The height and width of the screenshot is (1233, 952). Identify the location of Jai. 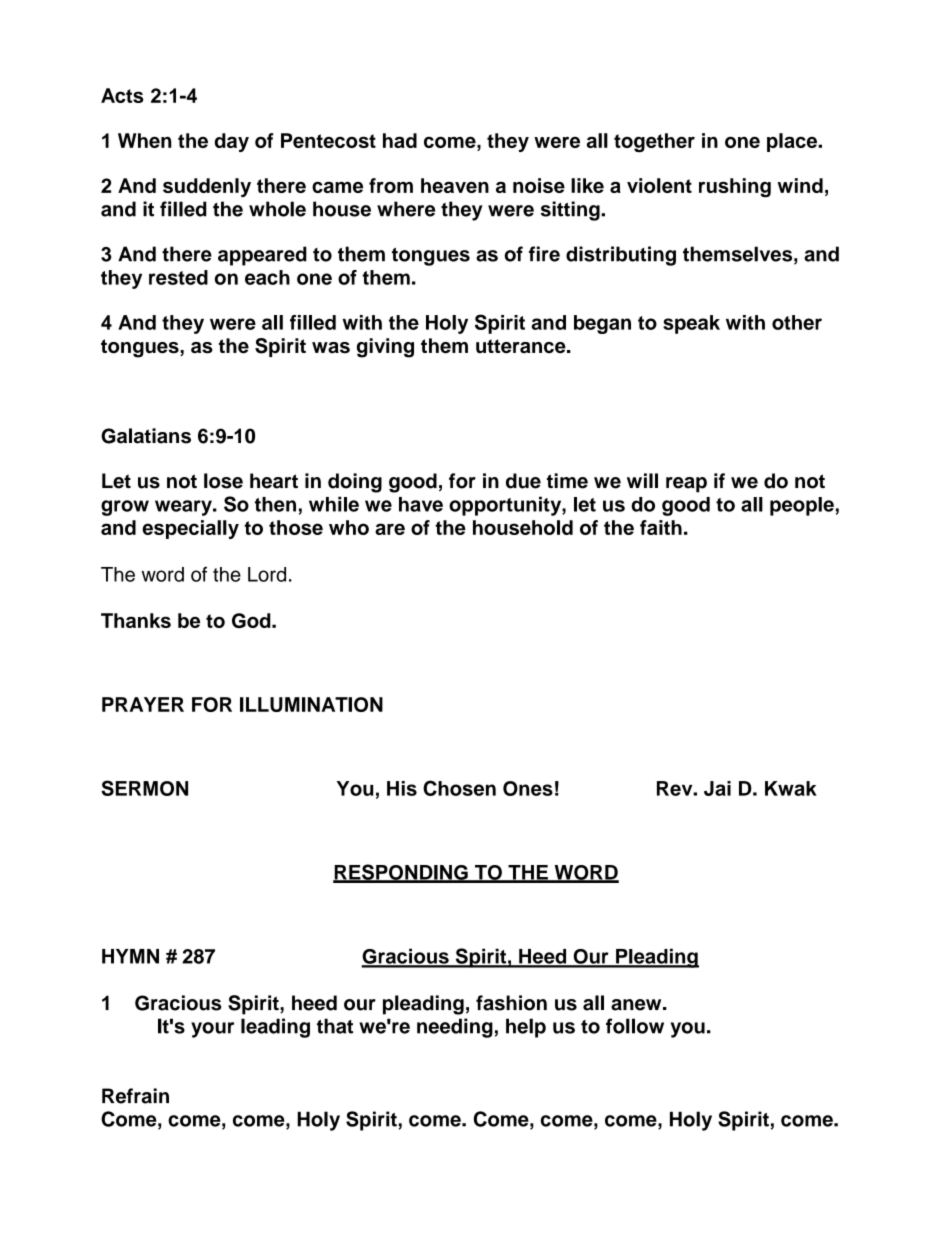
(717, 788).
